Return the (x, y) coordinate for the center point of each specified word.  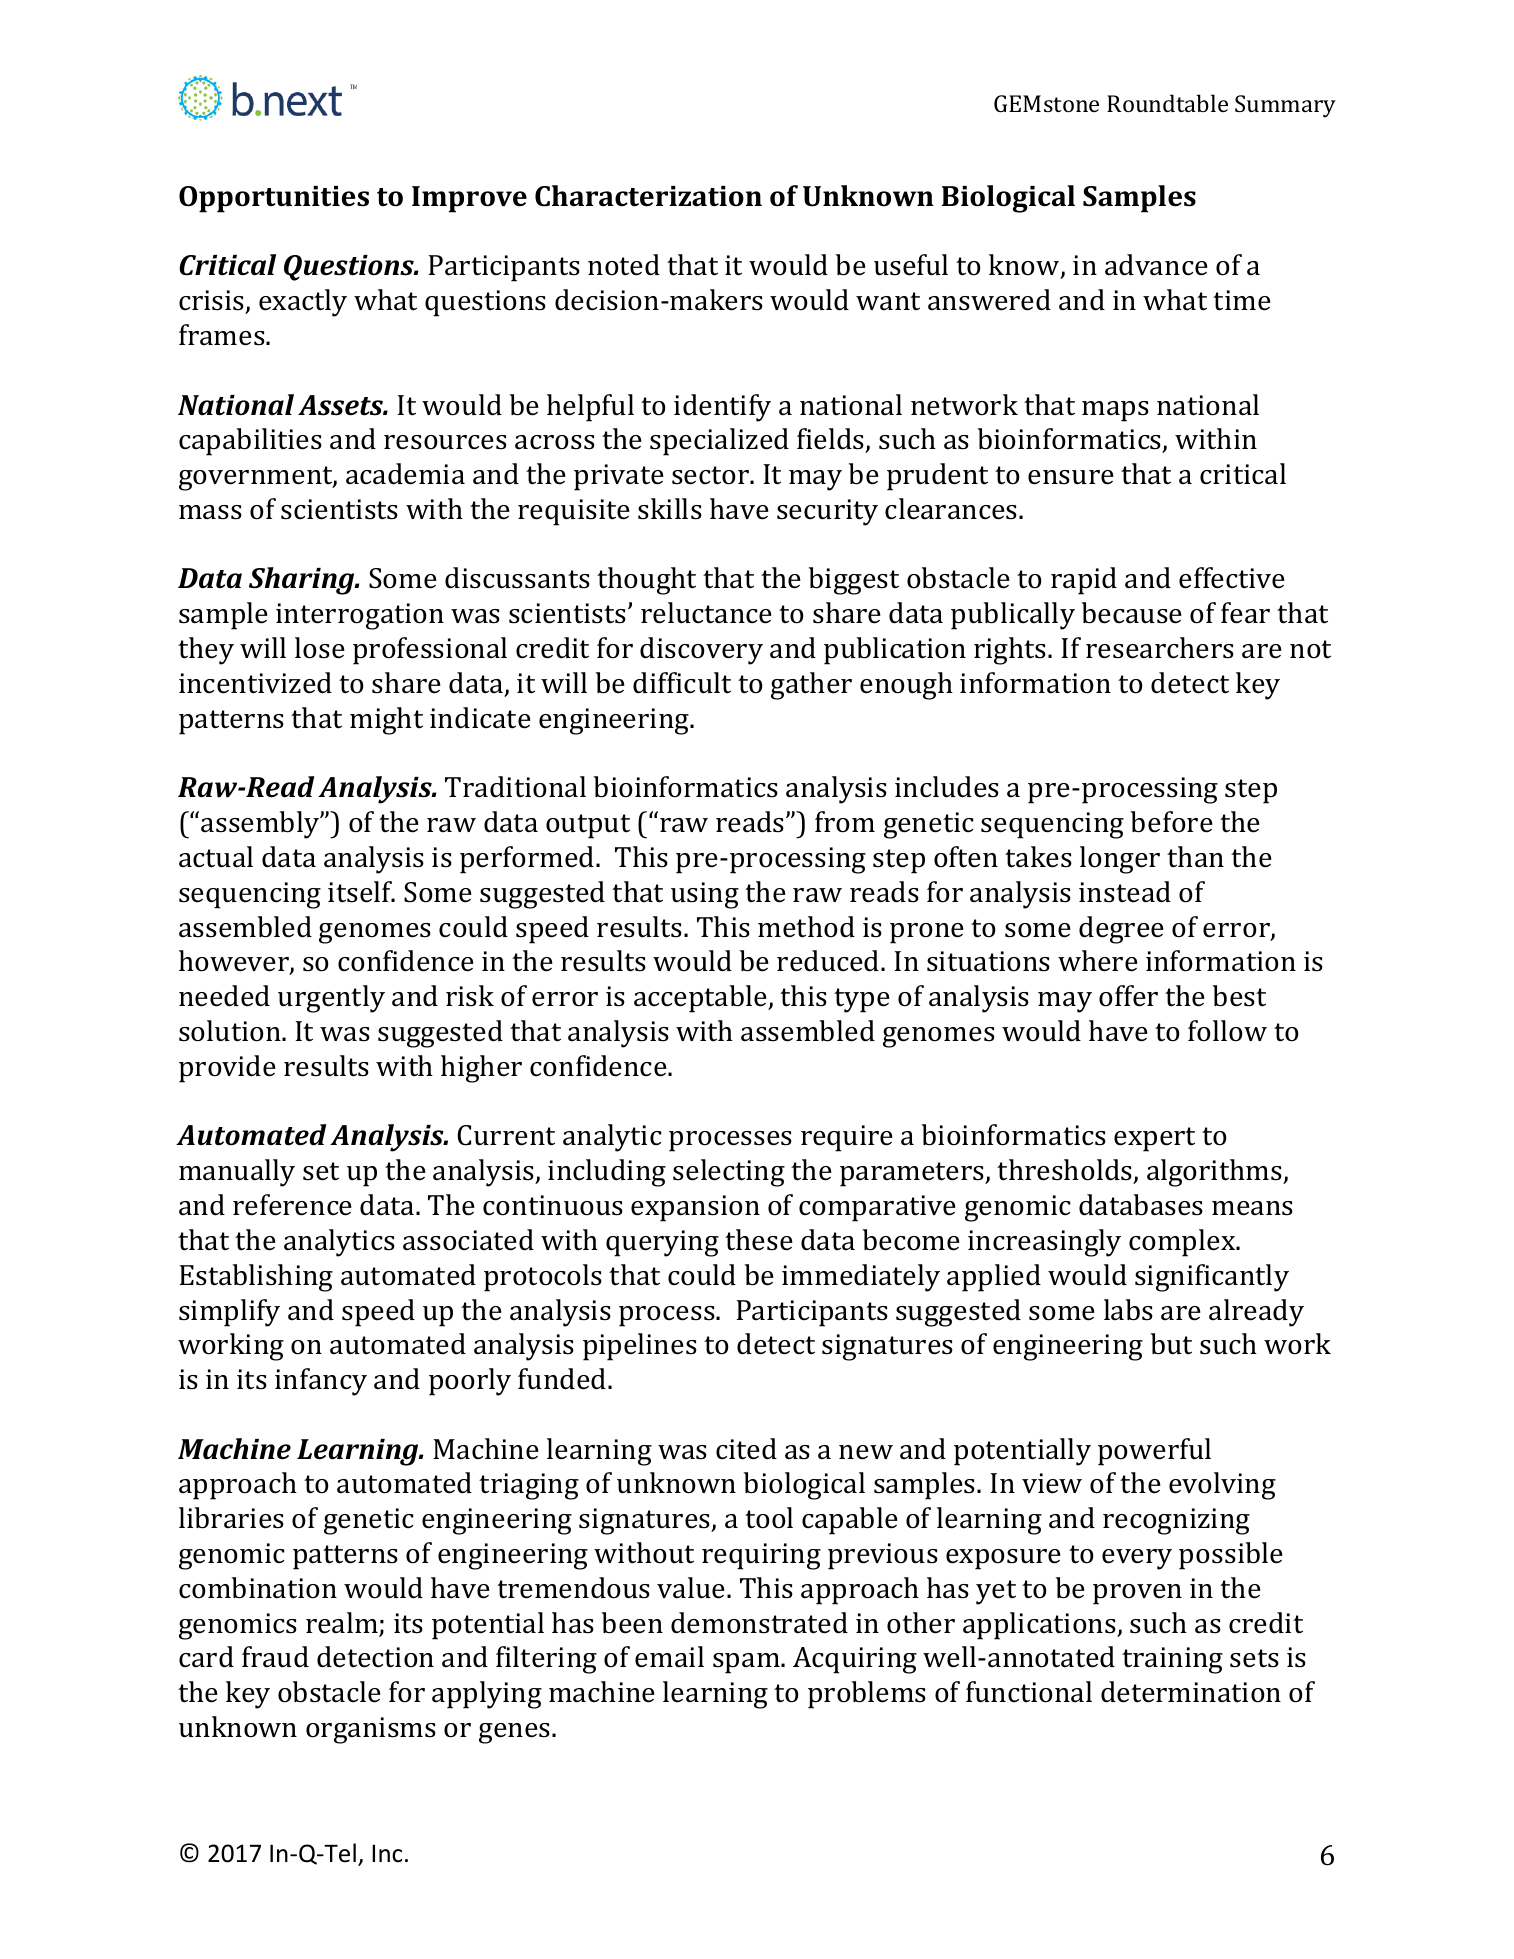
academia (405, 474)
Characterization (648, 196)
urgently (331, 999)
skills (670, 509)
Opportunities (274, 199)
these (759, 1240)
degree (1121, 930)
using (705, 895)
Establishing (256, 1278)
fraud (275, 1657)
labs (1128, 1310)
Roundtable (1167, 103)
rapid (1084, 581)
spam (747, 1663)
